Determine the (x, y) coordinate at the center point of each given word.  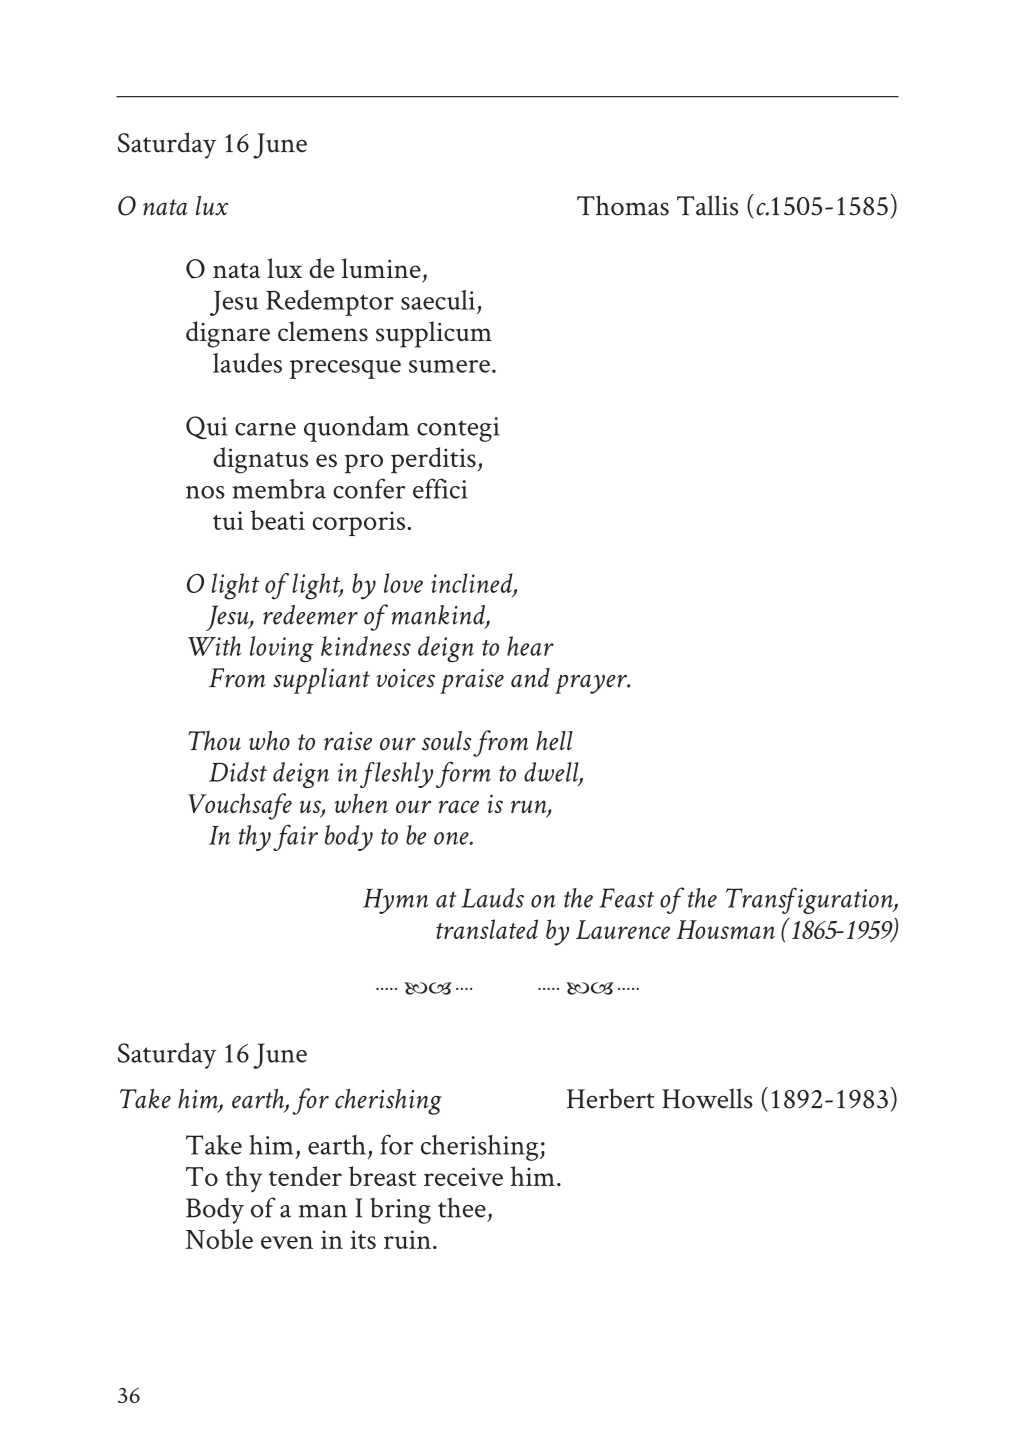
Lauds (493, 898)
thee (462, 1207)
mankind (439, 616)
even (287, 1242)
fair (295, 837)
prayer (592, 684)
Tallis (707, 205)
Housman (725, 929)
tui (228, 520)
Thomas (623, 205)
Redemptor (330, 303)
